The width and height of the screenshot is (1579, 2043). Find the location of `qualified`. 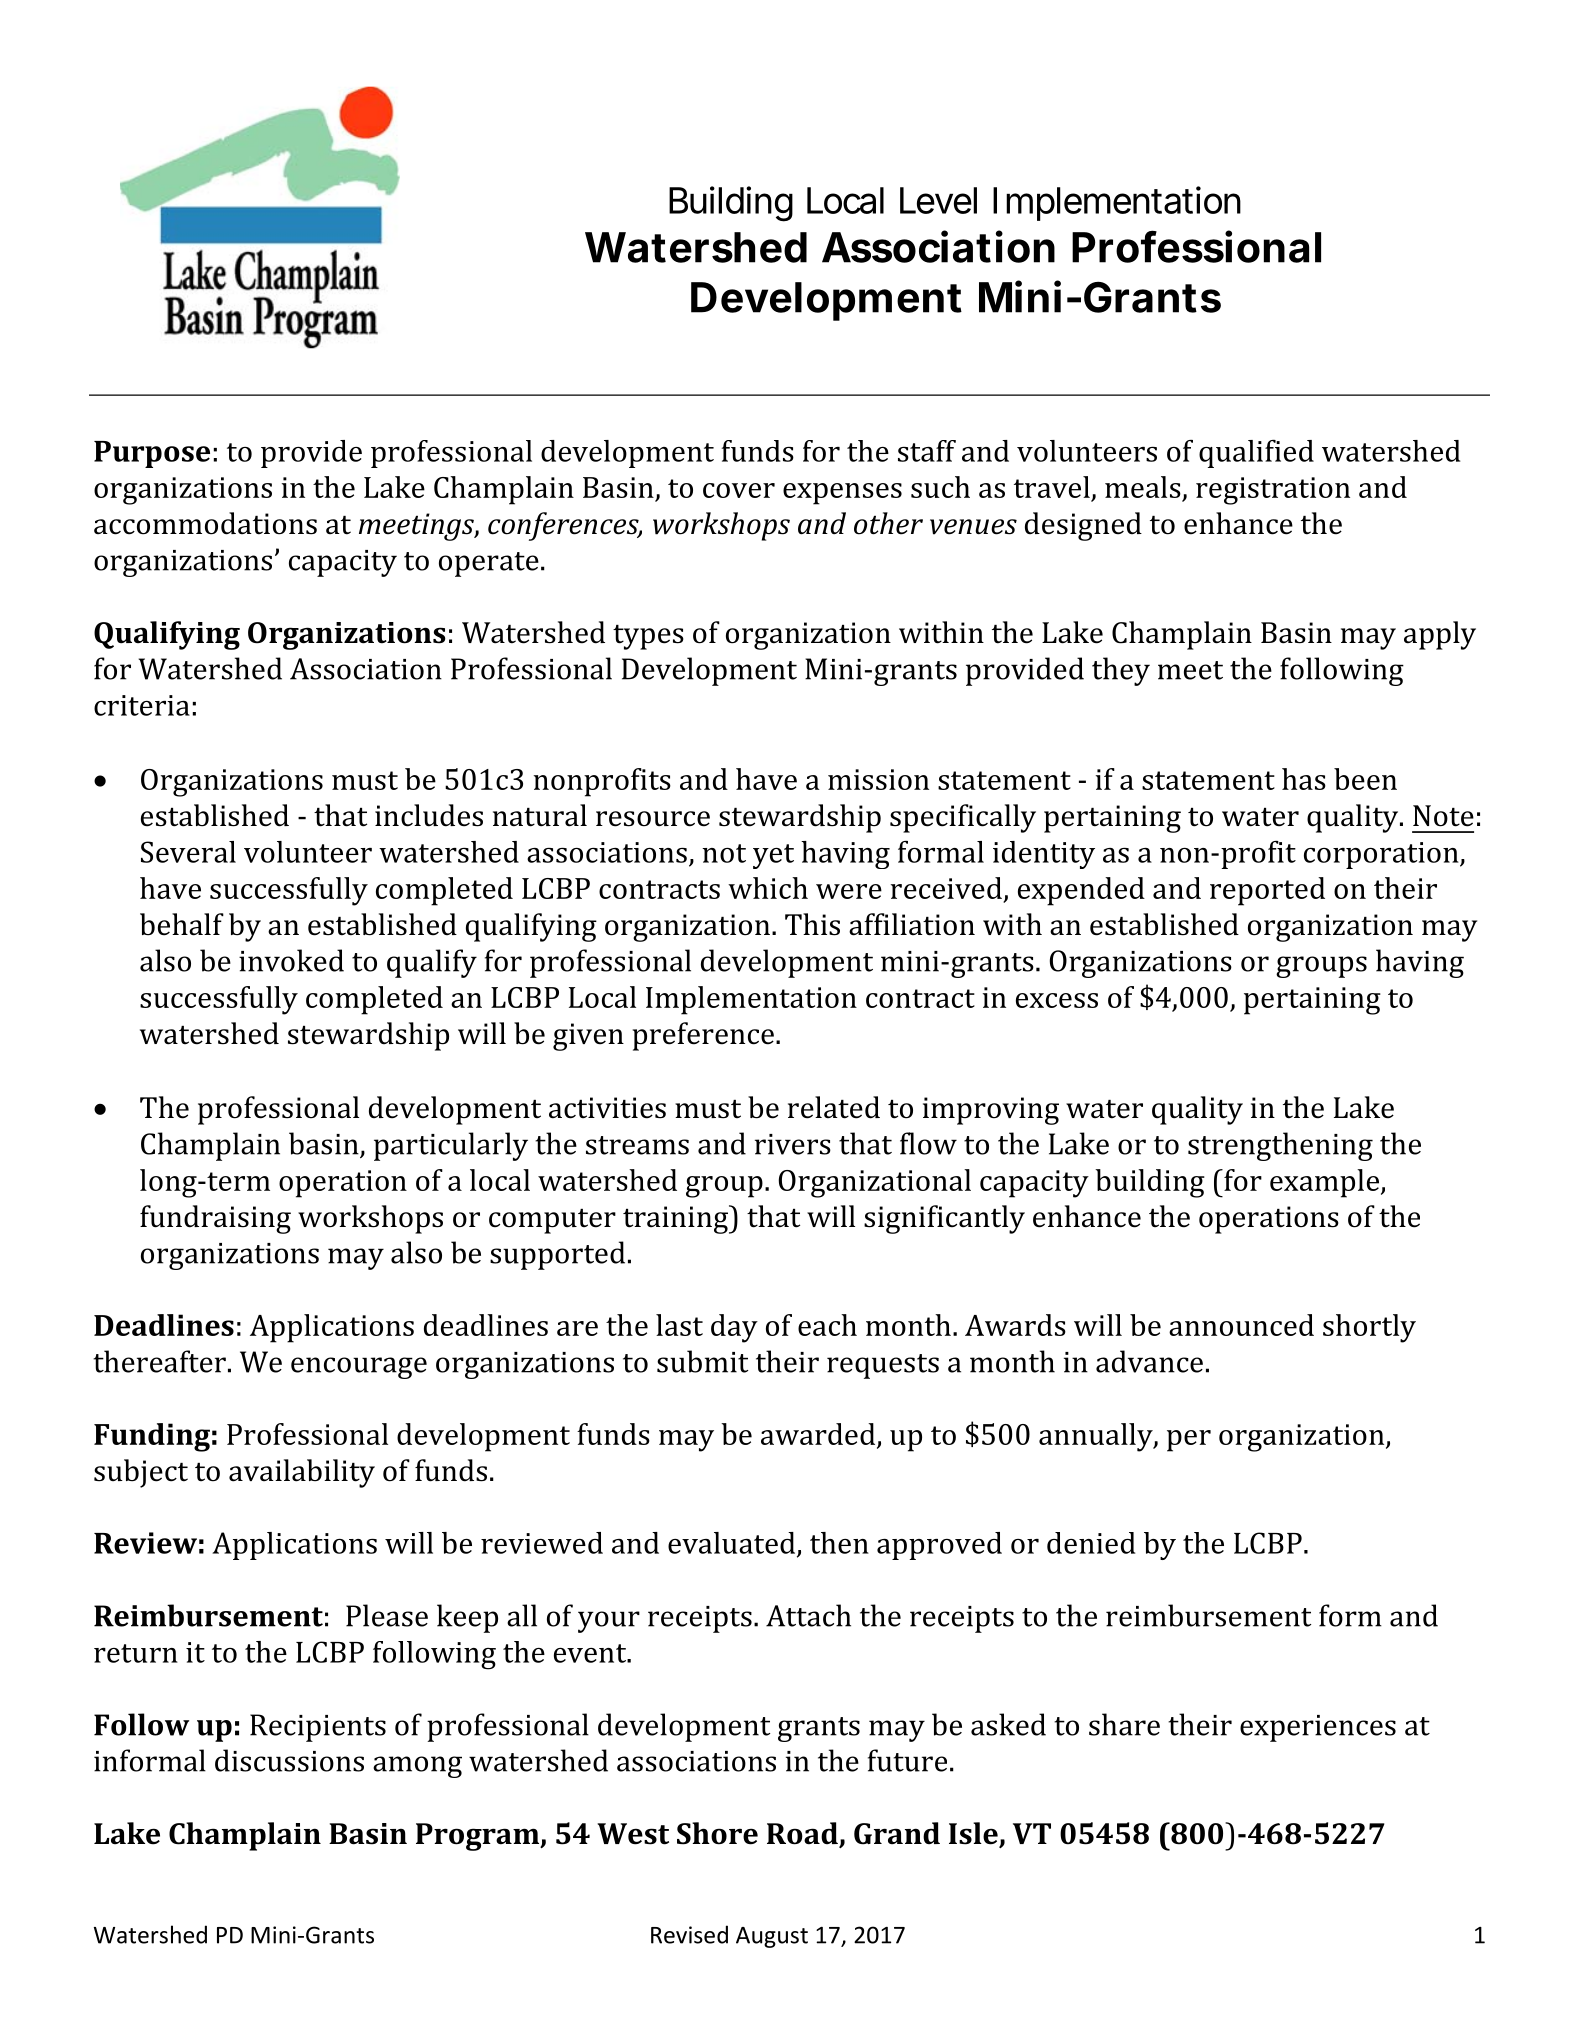

qualified is located at coordinates (1256, 454).
